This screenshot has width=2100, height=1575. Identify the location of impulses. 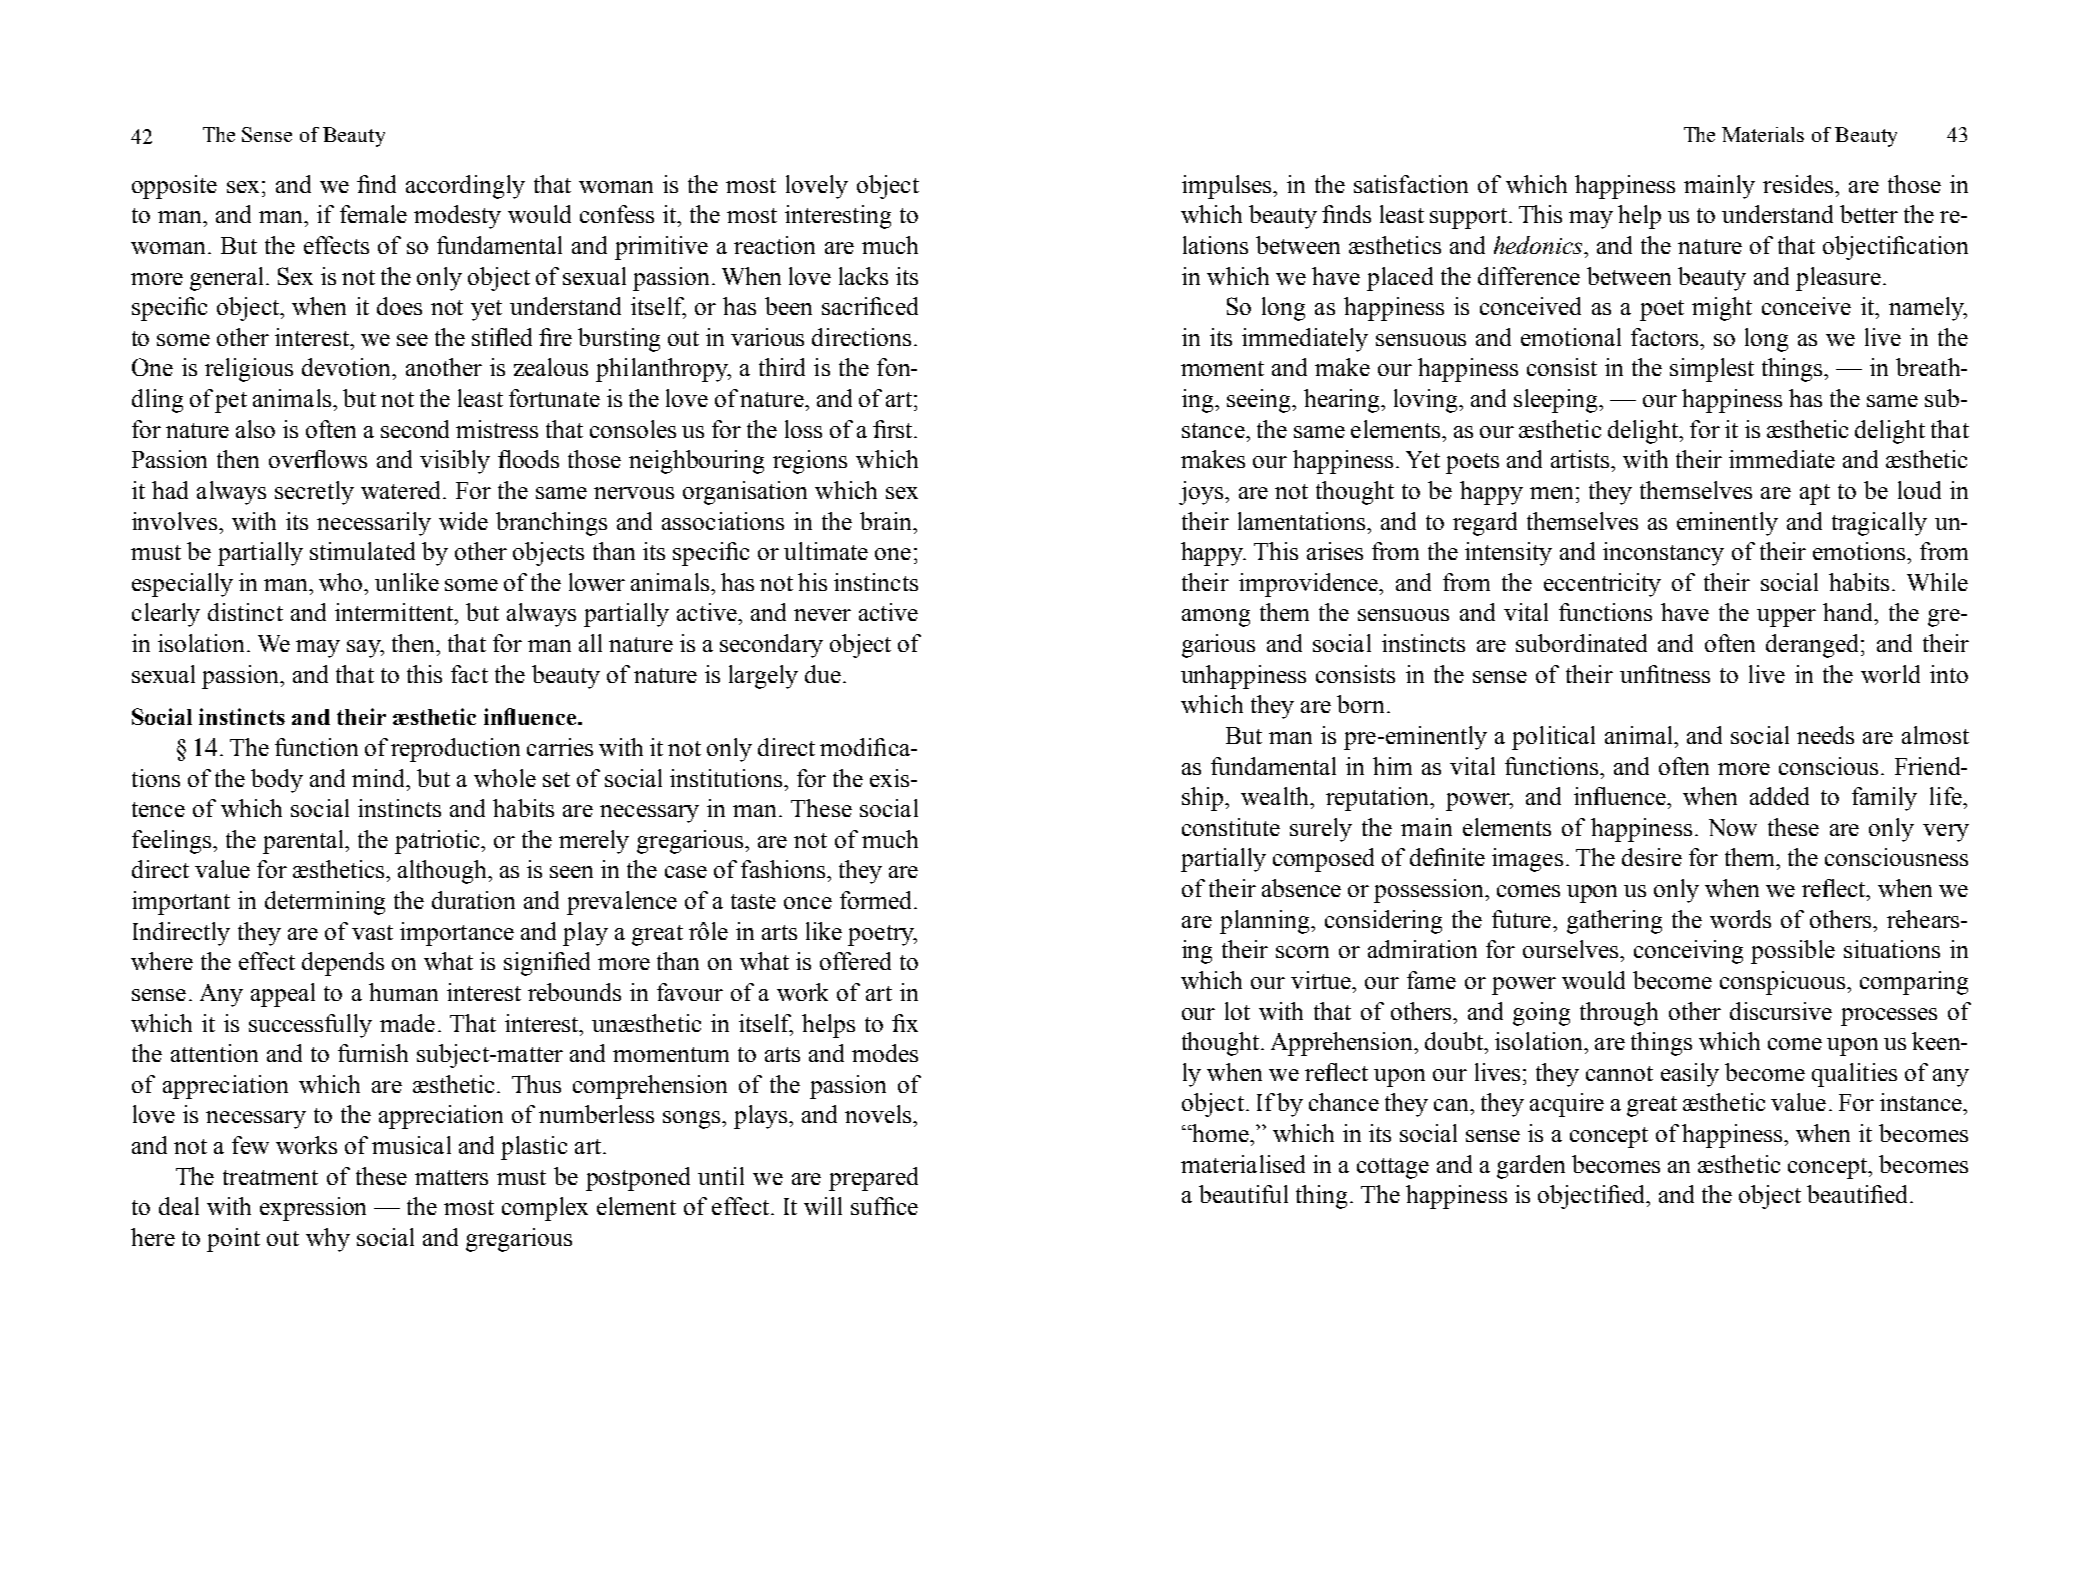
(1228, 187).
